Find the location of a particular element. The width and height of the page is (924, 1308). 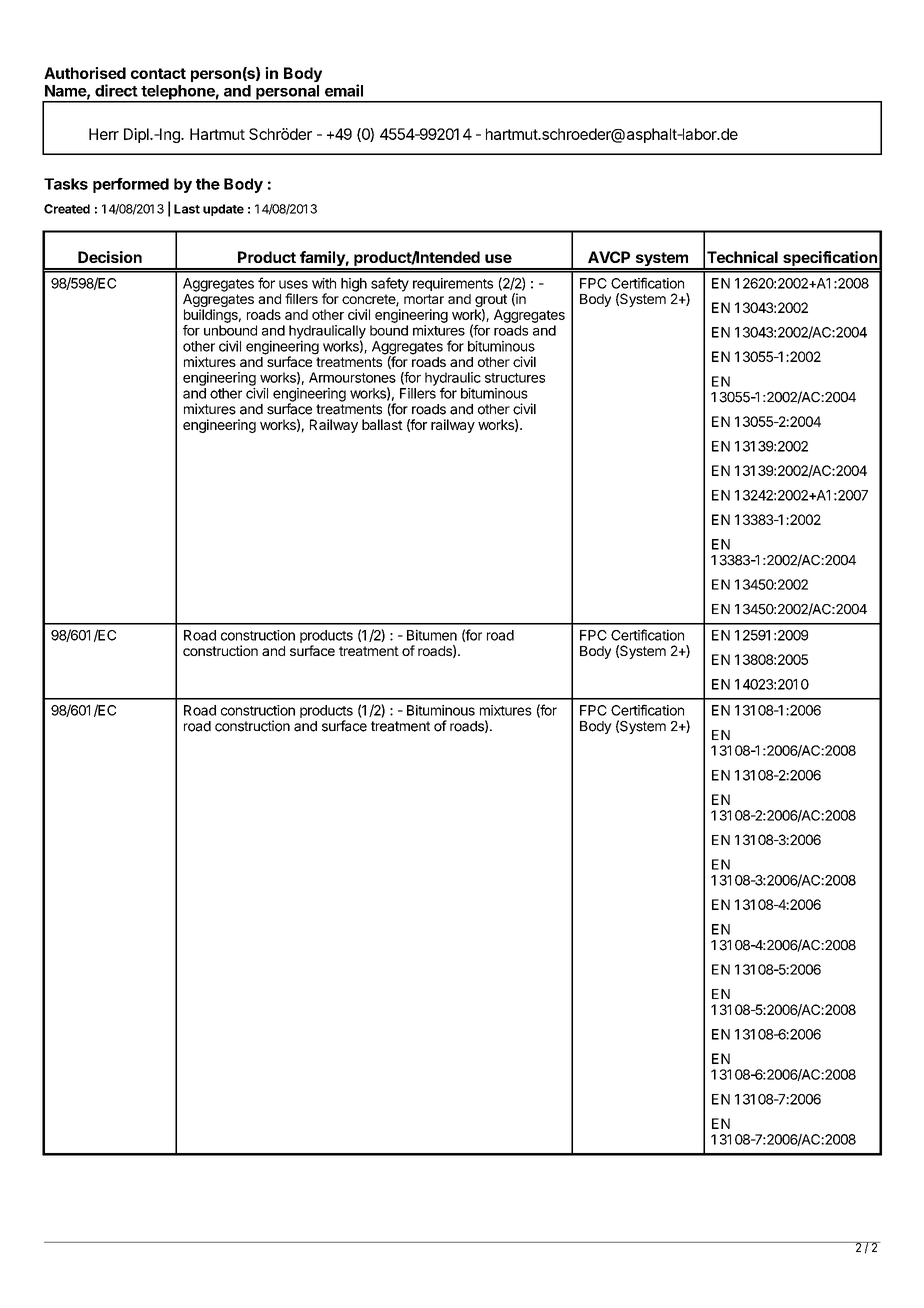

uses is located at coordinates (293, 284).
